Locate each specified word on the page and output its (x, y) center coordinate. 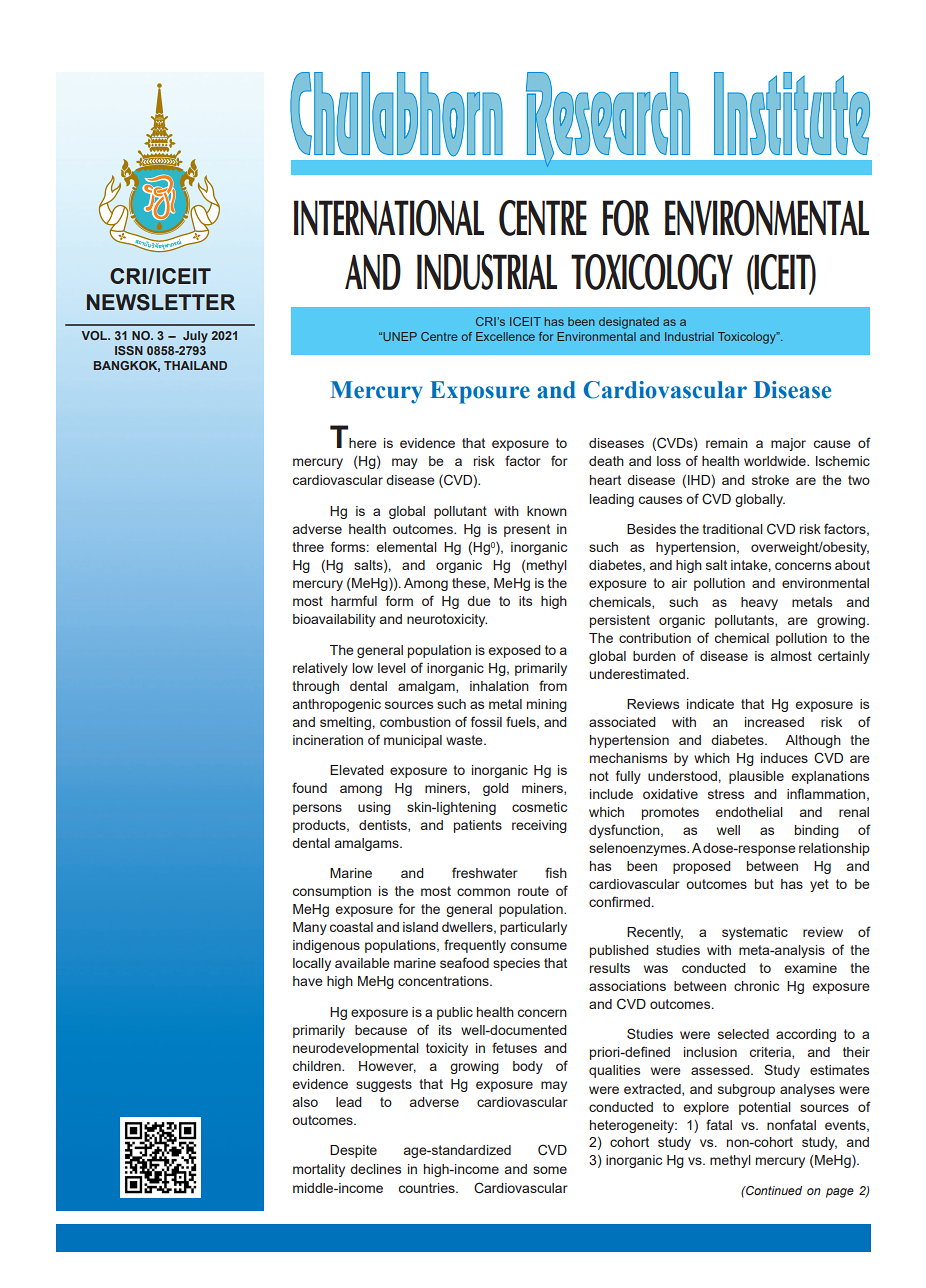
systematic (755, 933)
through (315, 687)
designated (629, 323)
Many (310, 928)
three (308, 547)
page (840, 1193)
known (547, 511)
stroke (770, 480)
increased (774, 722)
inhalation (499, 686)
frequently (475, 946)
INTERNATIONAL (389, 218)
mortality (319, 1170)
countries (428, 1188)
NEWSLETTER (161, 302)
